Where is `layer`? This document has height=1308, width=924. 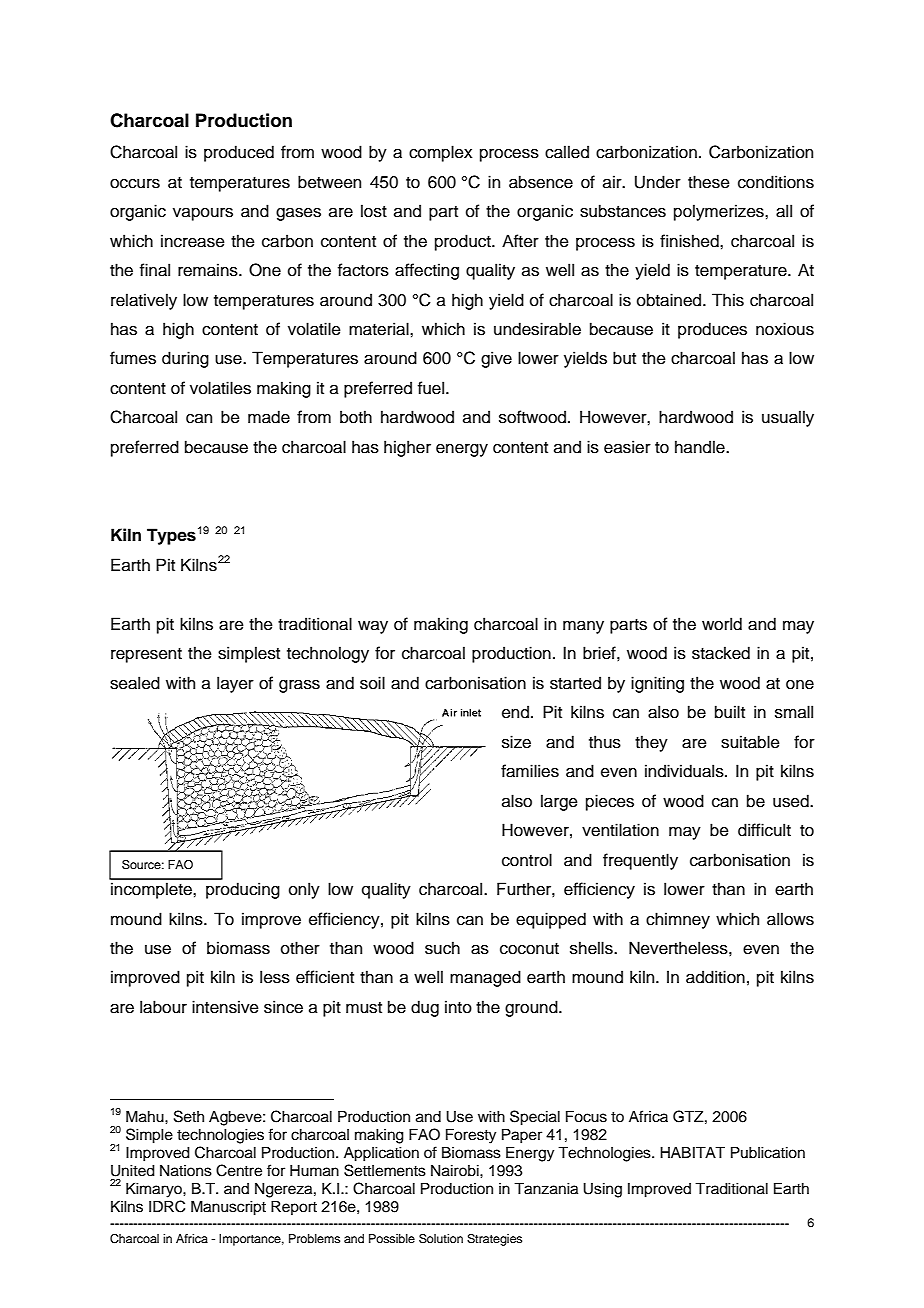
layer is located at coordinates (235, 684).
